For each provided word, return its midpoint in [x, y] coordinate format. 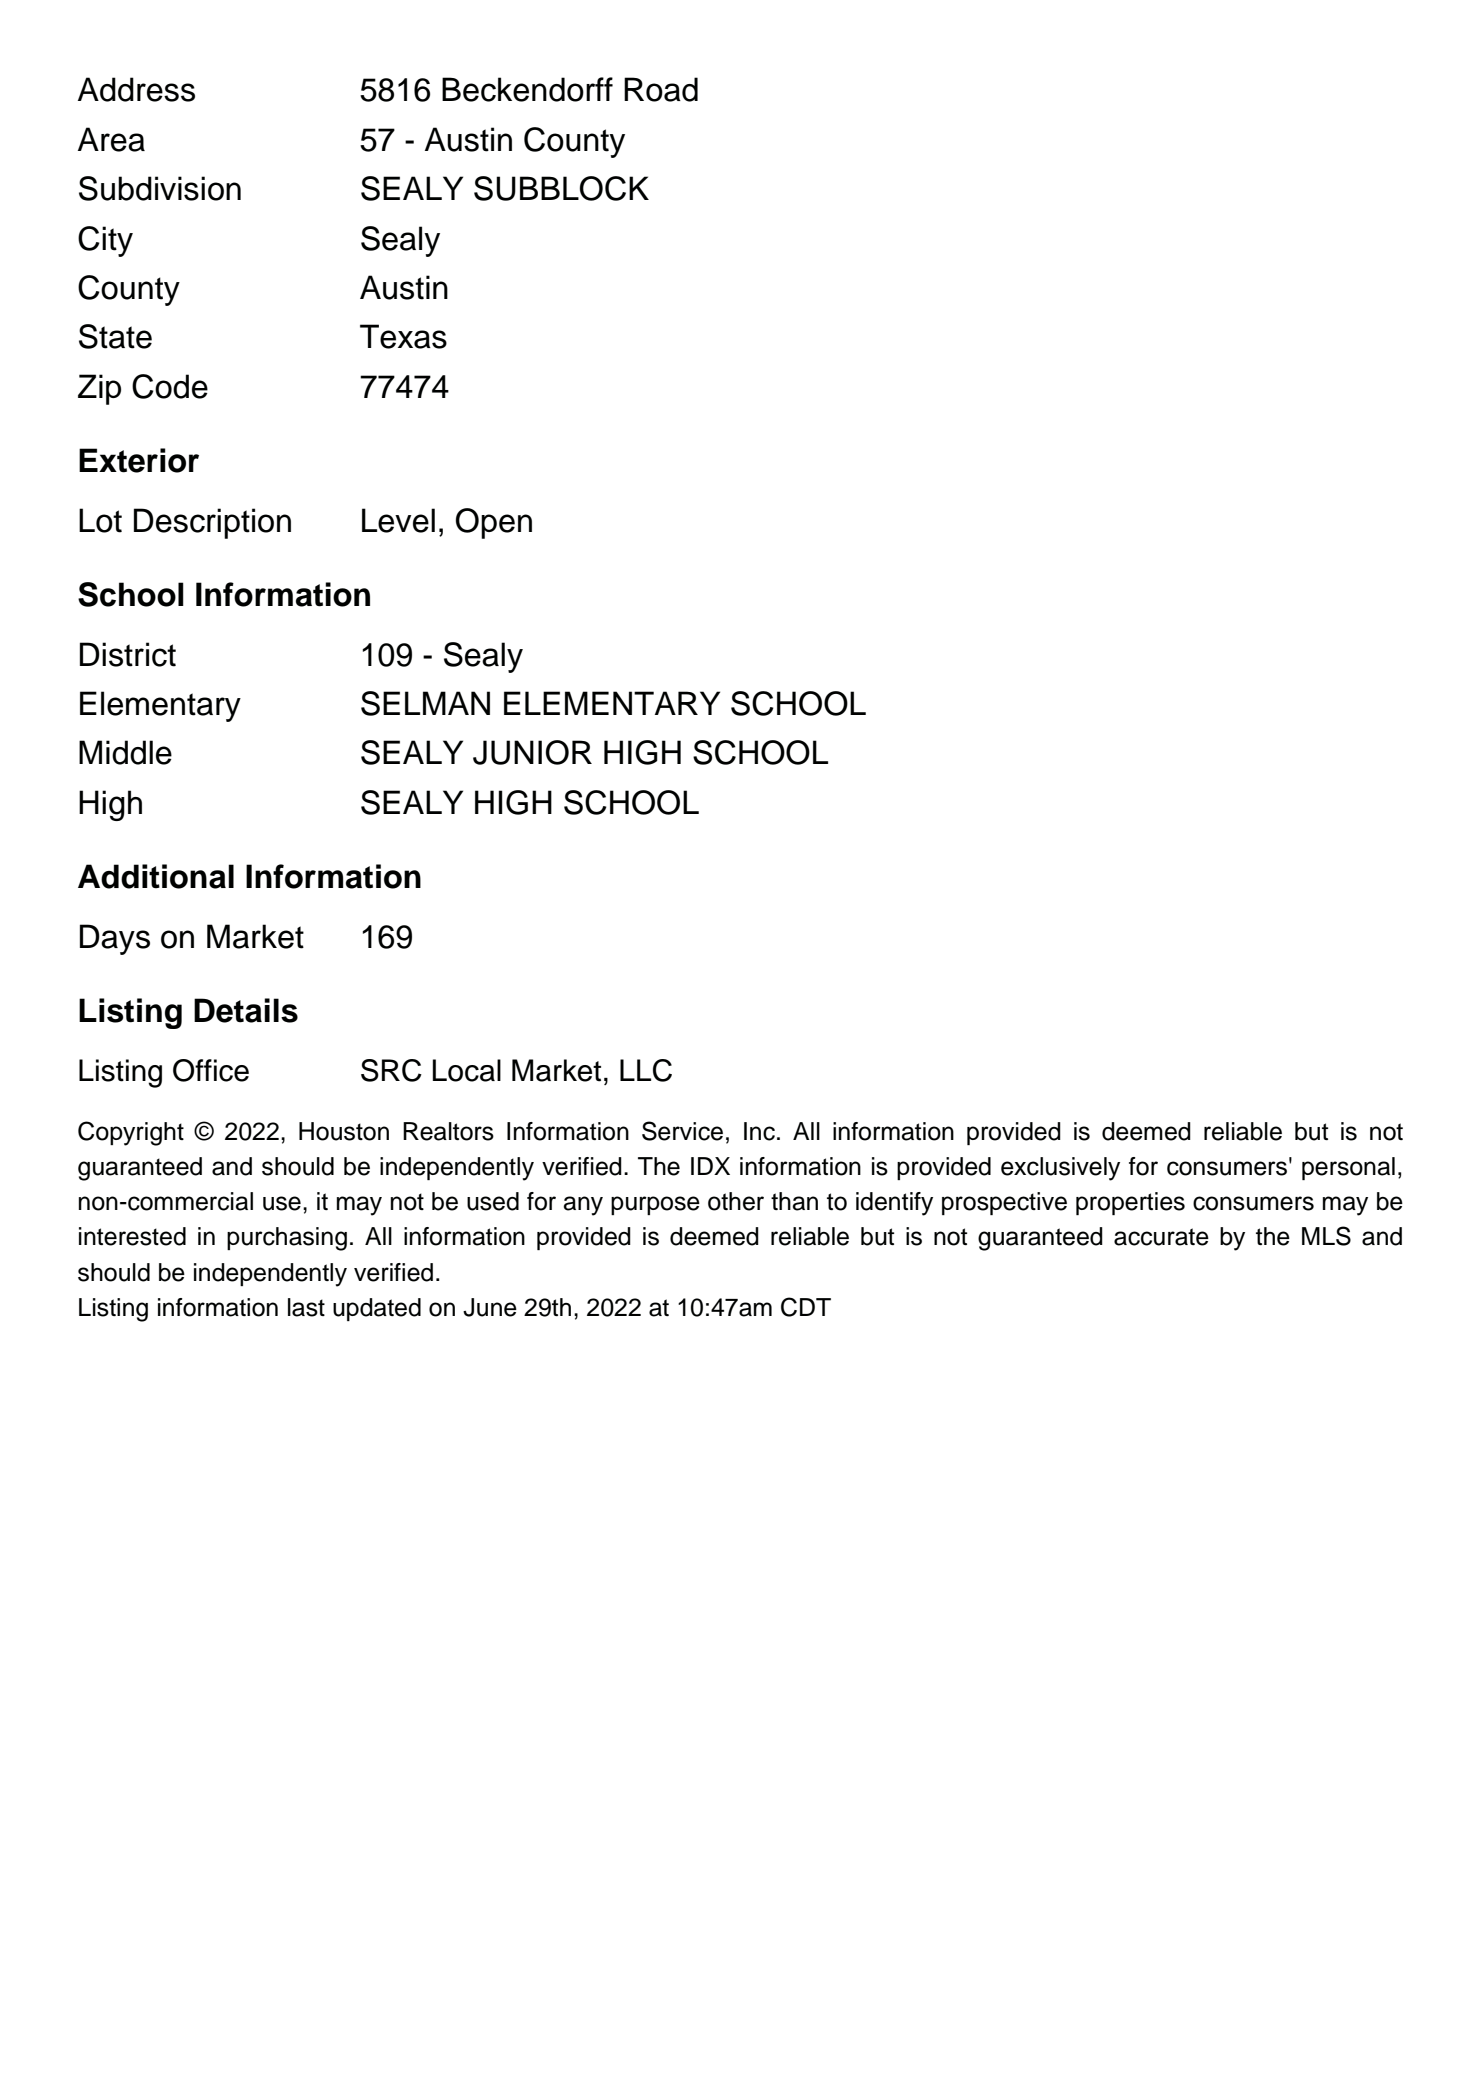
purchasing [287, 1239]
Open [494, 523]
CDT [806, 1307]
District [128, 654]
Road [661, 89]
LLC [646, 1070]
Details [246, 1010]
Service [682, 1131]
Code [170, 386]
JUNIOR [532, 752]
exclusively [1060, 1169]
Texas [403, 336]
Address [136, 89]
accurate [1161, 1237]
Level [398, 520]
